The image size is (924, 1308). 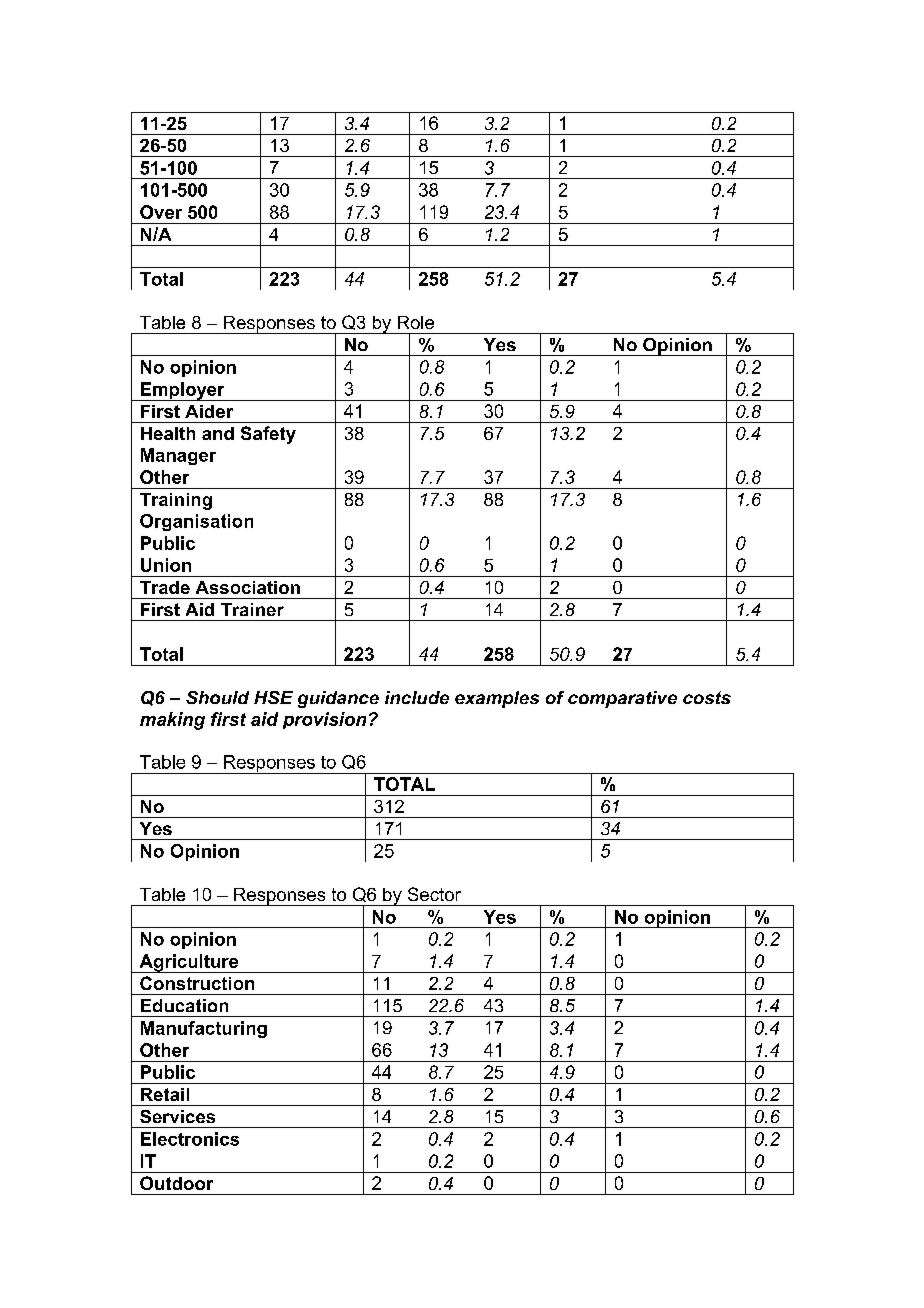 I want to click on Electronics, so click(x=190, y=1139).
